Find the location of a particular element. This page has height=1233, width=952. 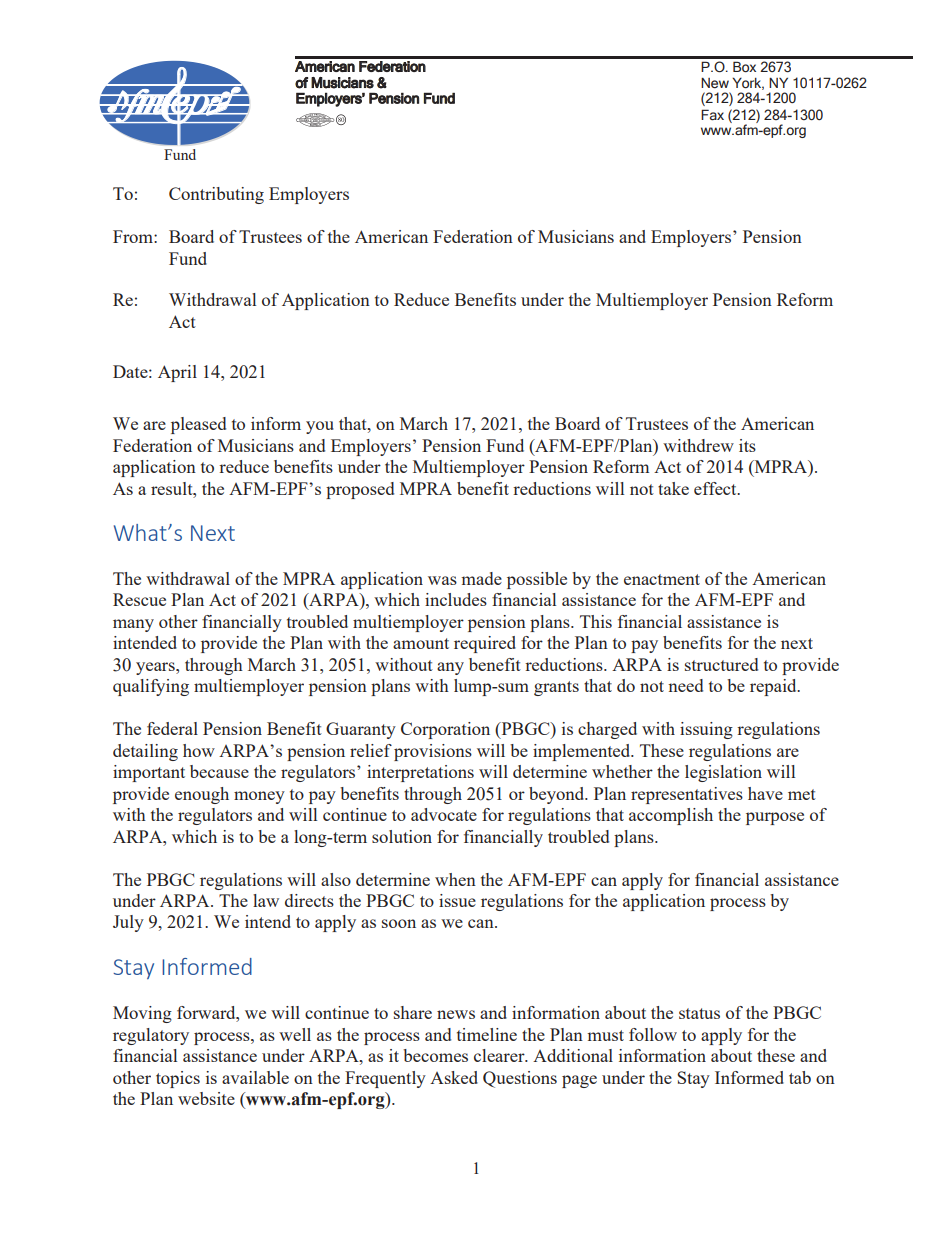

take is located at coordinates (673, 488).
